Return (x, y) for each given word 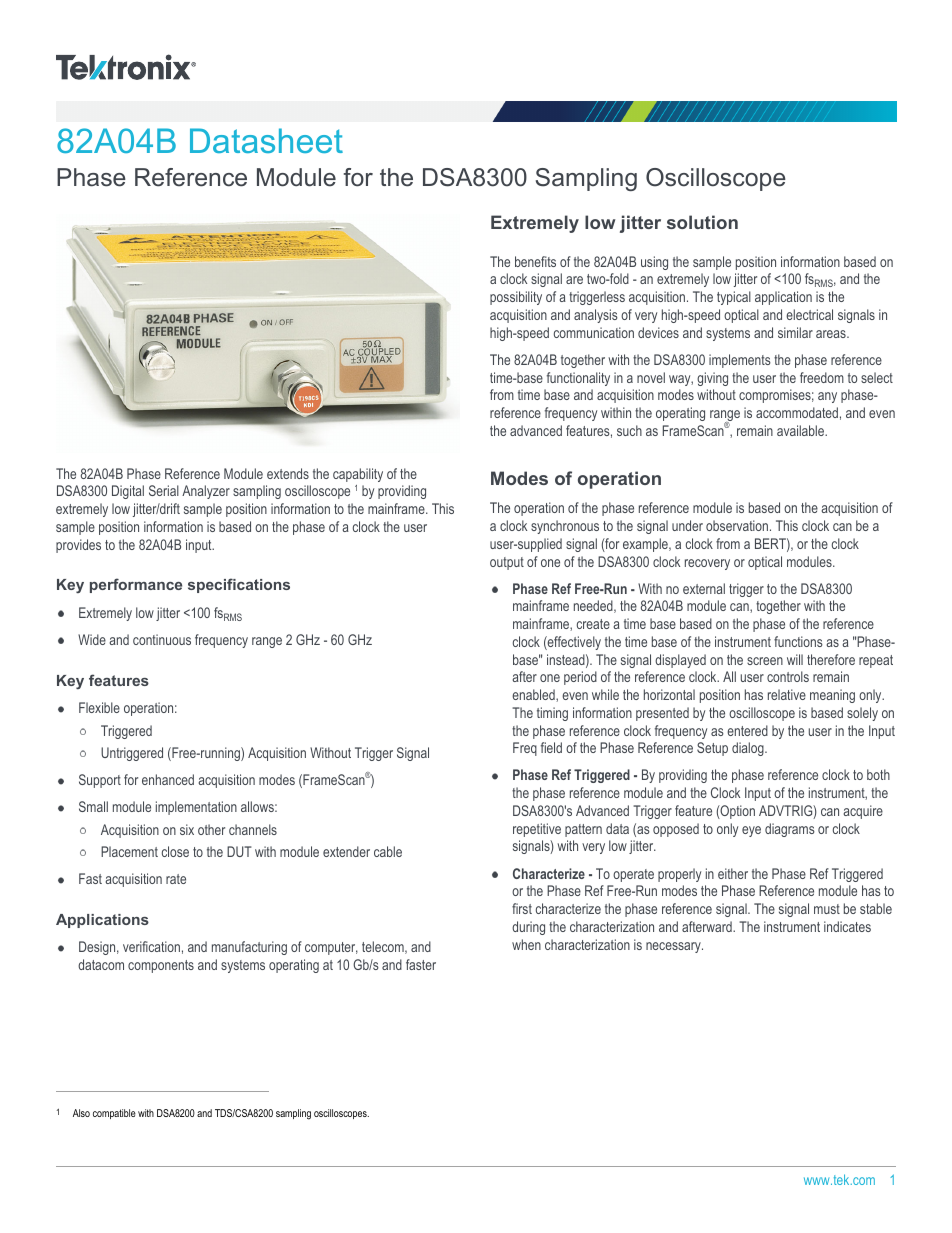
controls (788, 676)
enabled (534, 695)
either (733, 873)
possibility (516, 298)
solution (702, 222)
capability (358, 475)
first (522, 908)
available (802, 430)
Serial (164, 490)
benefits (535, 261)
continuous (162, 639)
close (175, 851)
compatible (114, 1114)
